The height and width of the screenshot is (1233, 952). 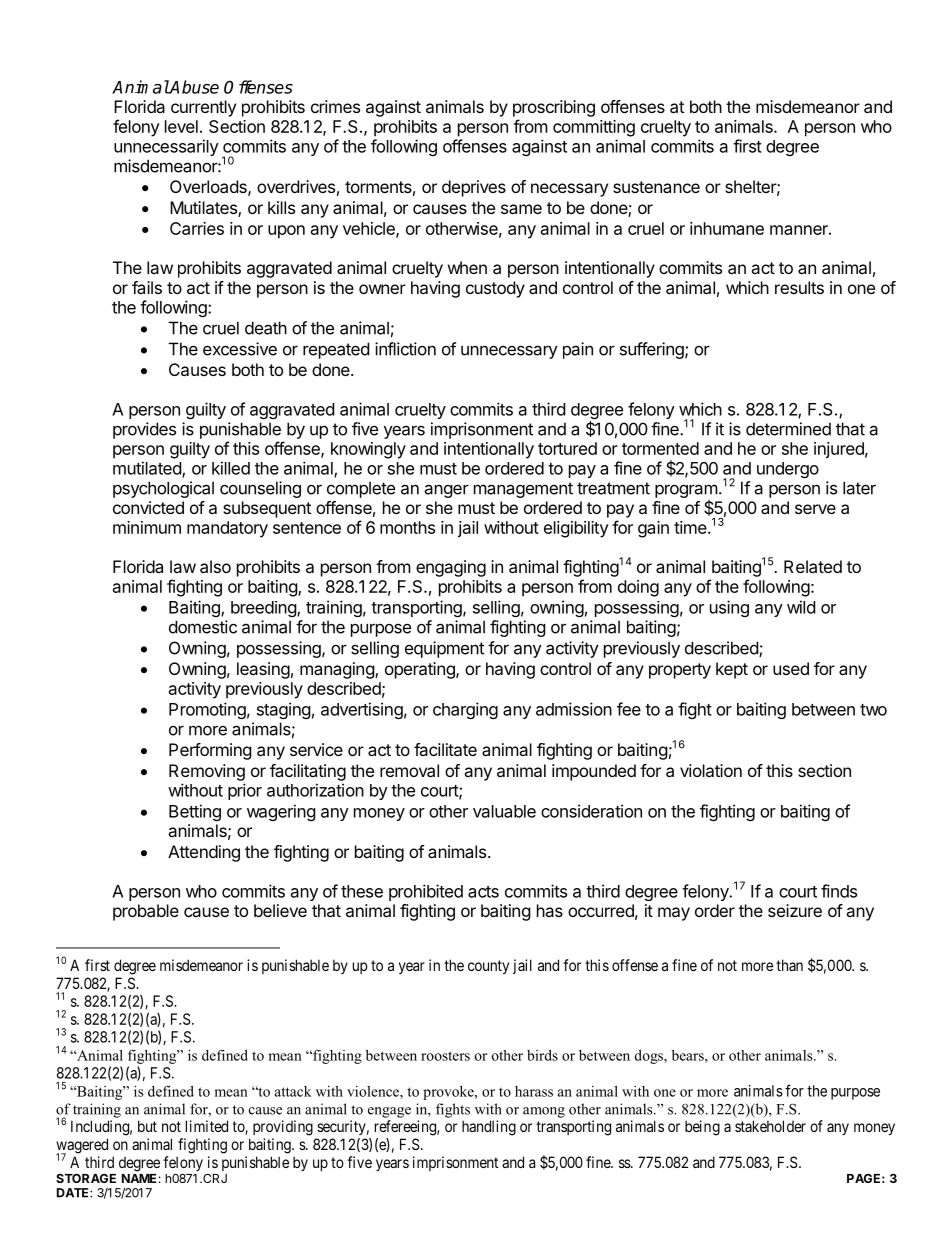 What do you see at coordinates (146, 912) in the screenshot?
I see `probable` at bounding box center [146, 912].
